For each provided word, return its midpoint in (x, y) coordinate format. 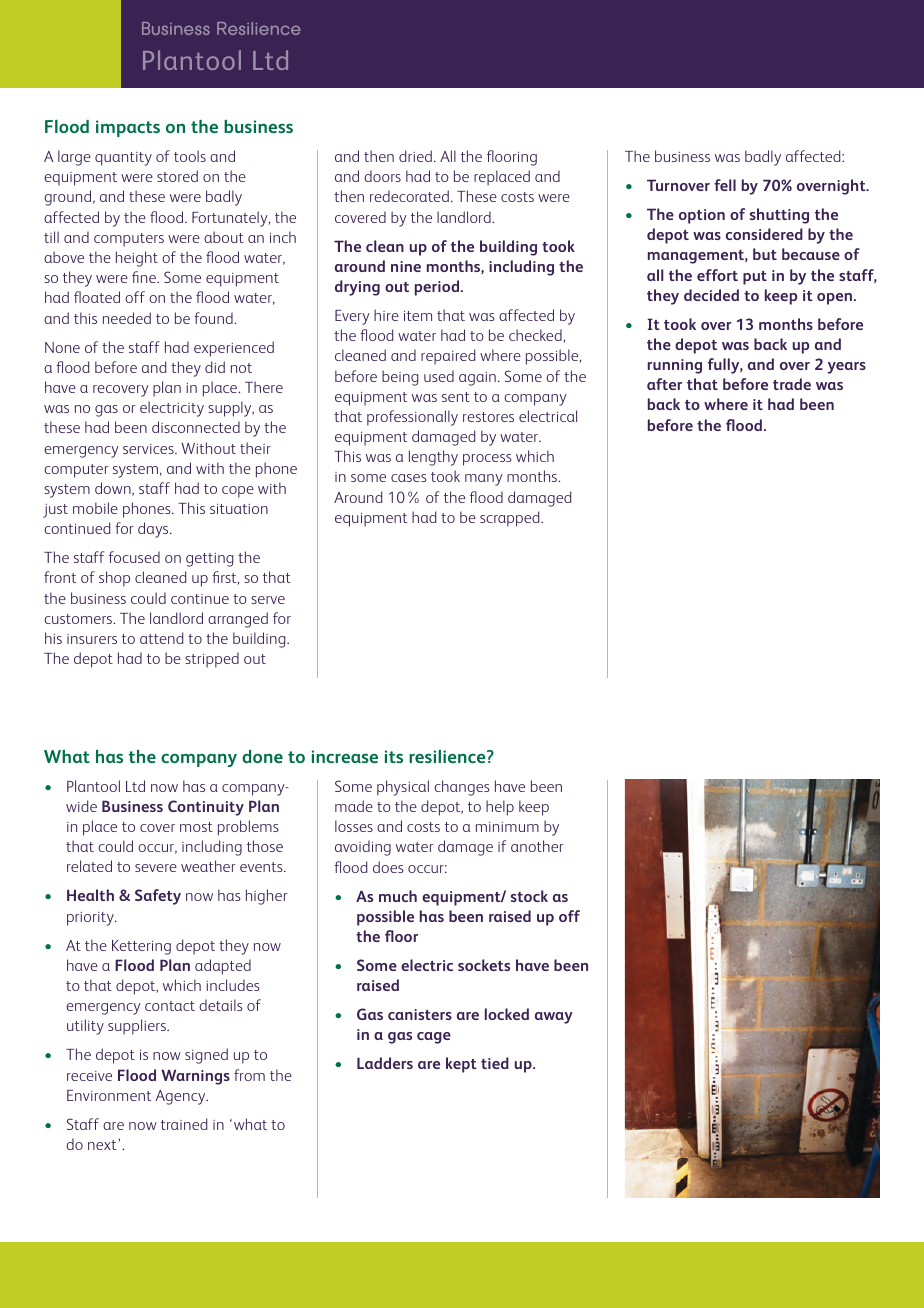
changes (462, 788)
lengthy (433, 458)
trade (792, 384)
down (114, 489)
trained (184, 1124)
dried (415, 156)
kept (461, 1065)
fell (725, 185)
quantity (123, 159)
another (537, 846)
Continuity (206, 808)
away (554, 1018)
